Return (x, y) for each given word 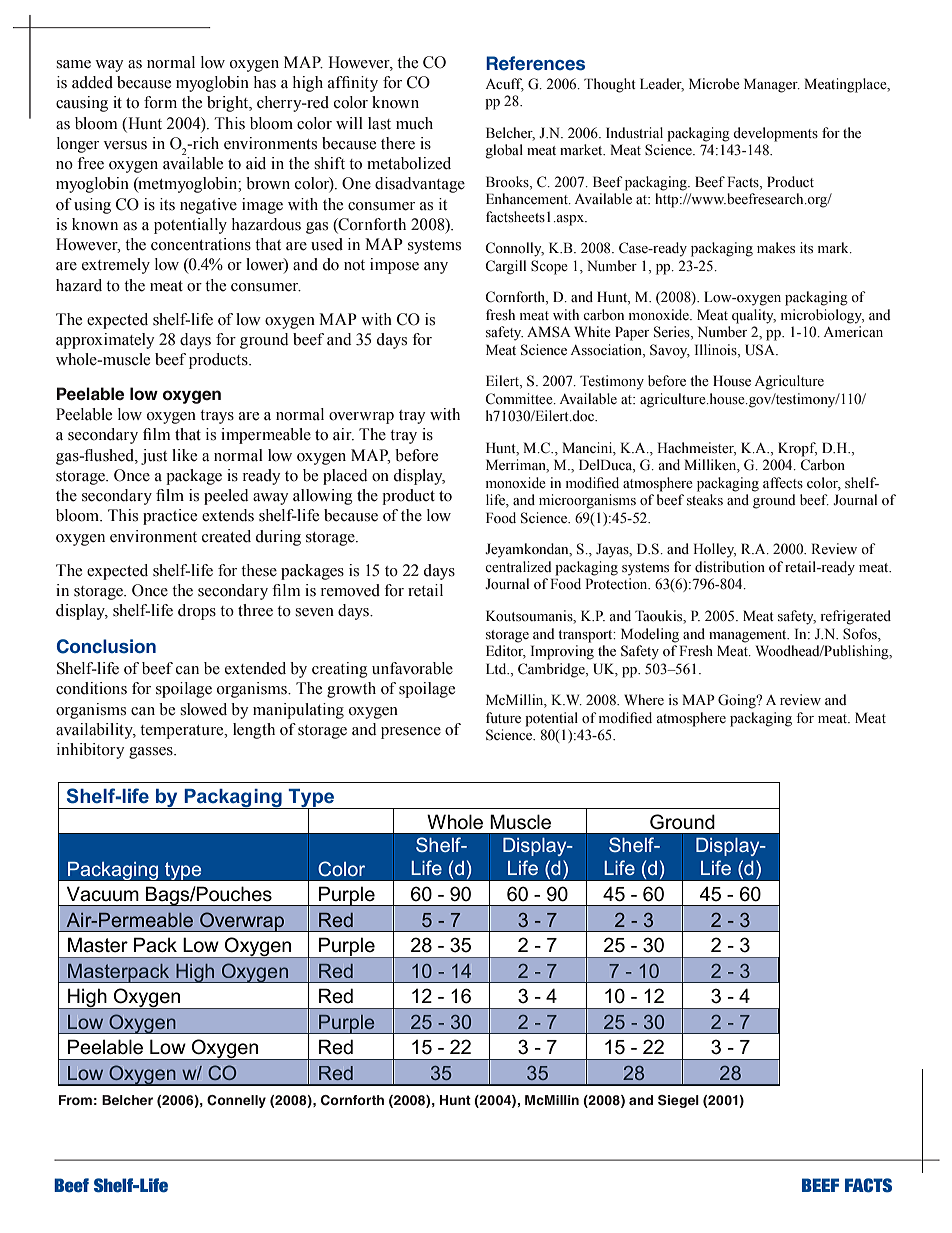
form (160, 102)
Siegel (678, 1101)
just (154, 457)
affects (783, 482)
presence (411, 733)
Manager (772, 85)
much (414, 123)
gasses (152, 753)
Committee (520, 399)
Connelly (236, 1101)
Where (644, 699)
